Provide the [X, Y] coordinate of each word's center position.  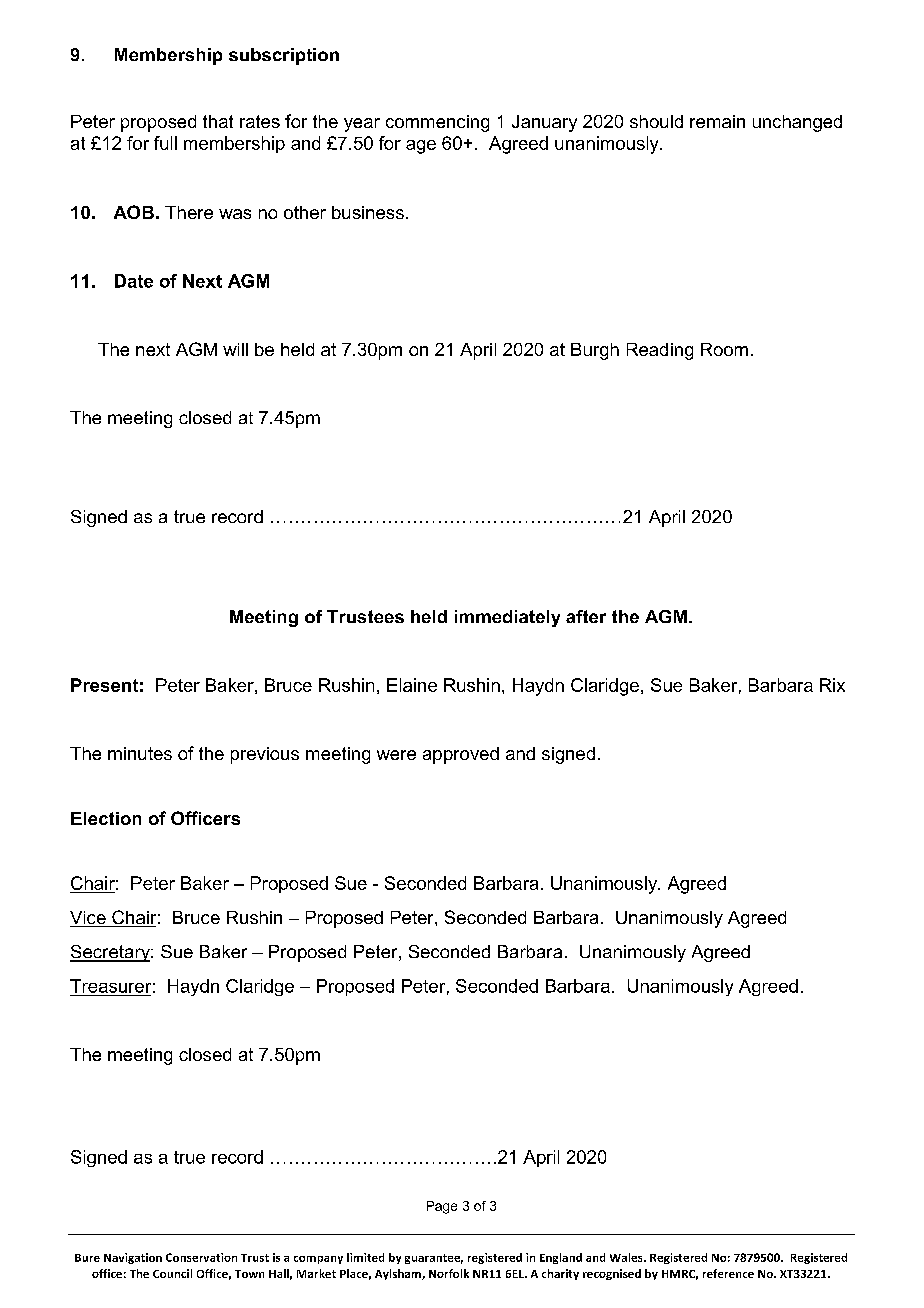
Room [724, 349]
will [235, 349]
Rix [832, 685]
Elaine [412, 685]
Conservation [201, 1257]
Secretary [111, 953]
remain [717, 121]
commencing [437, 123]
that [218, 121]
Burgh [595, 351]
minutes [140, 753]
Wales [627, 1257]
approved [461, 755]
